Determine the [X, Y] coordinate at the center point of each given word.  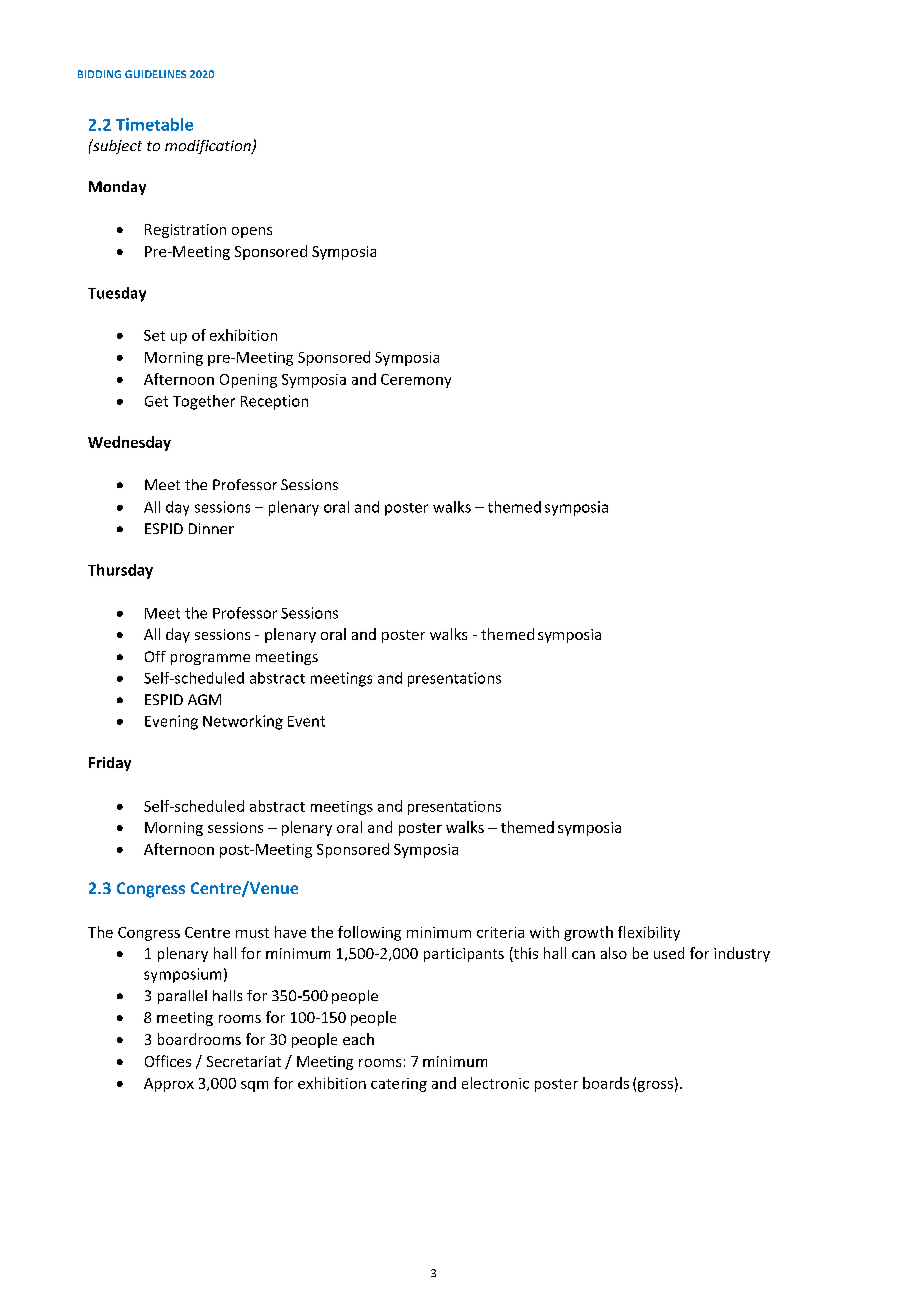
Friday [110, 764]
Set [154, 335]
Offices [168, 1061]
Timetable [154, 124]
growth [588, 933]
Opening [248, 381]
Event [306, 721]
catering [399, 1085]
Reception [274, 402]
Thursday [120, 571]
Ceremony [416, 381]
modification [209, 147]
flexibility [649, 933]
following [369, 933]
